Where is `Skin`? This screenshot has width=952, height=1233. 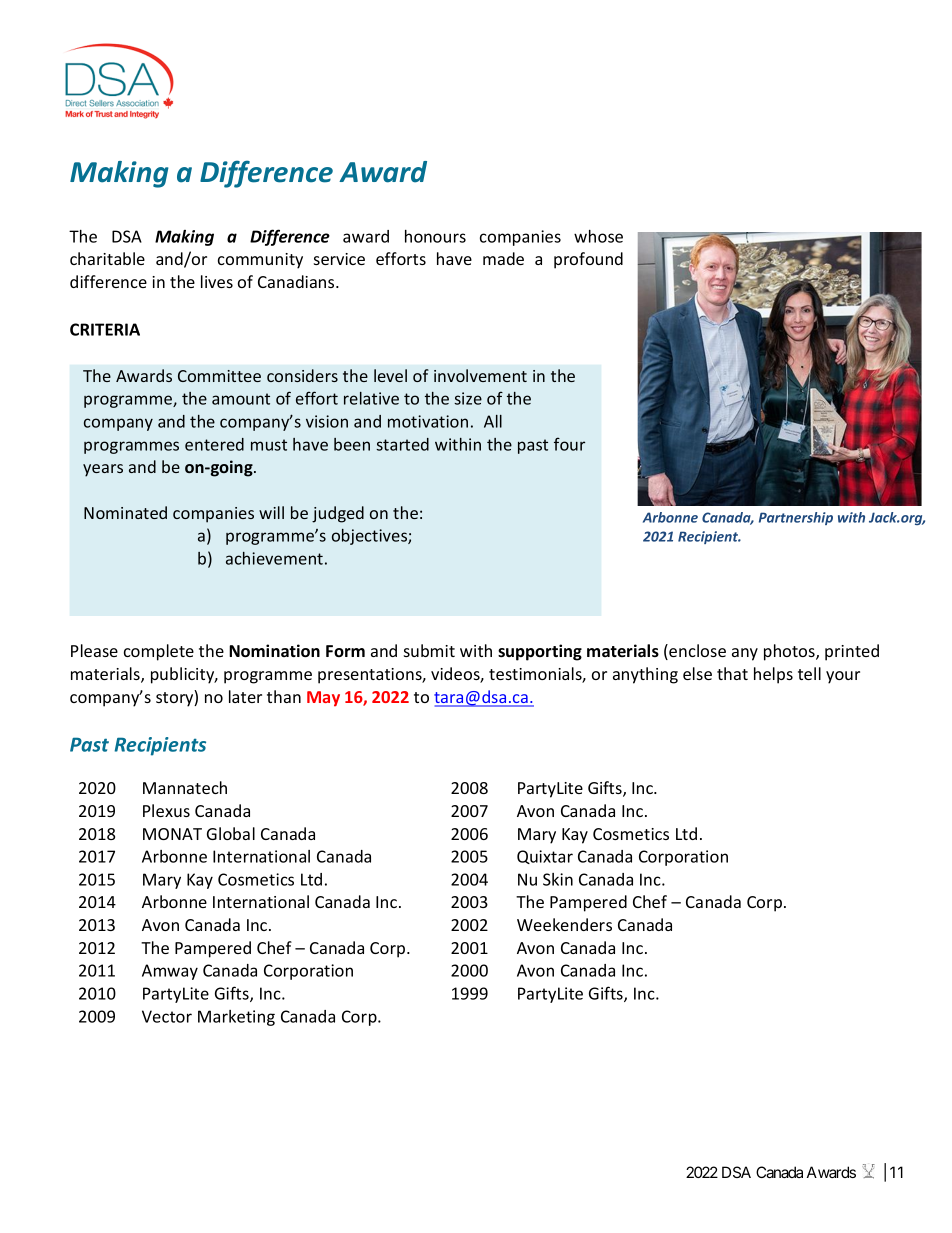
Skin is located at coordinates (558, 879).
